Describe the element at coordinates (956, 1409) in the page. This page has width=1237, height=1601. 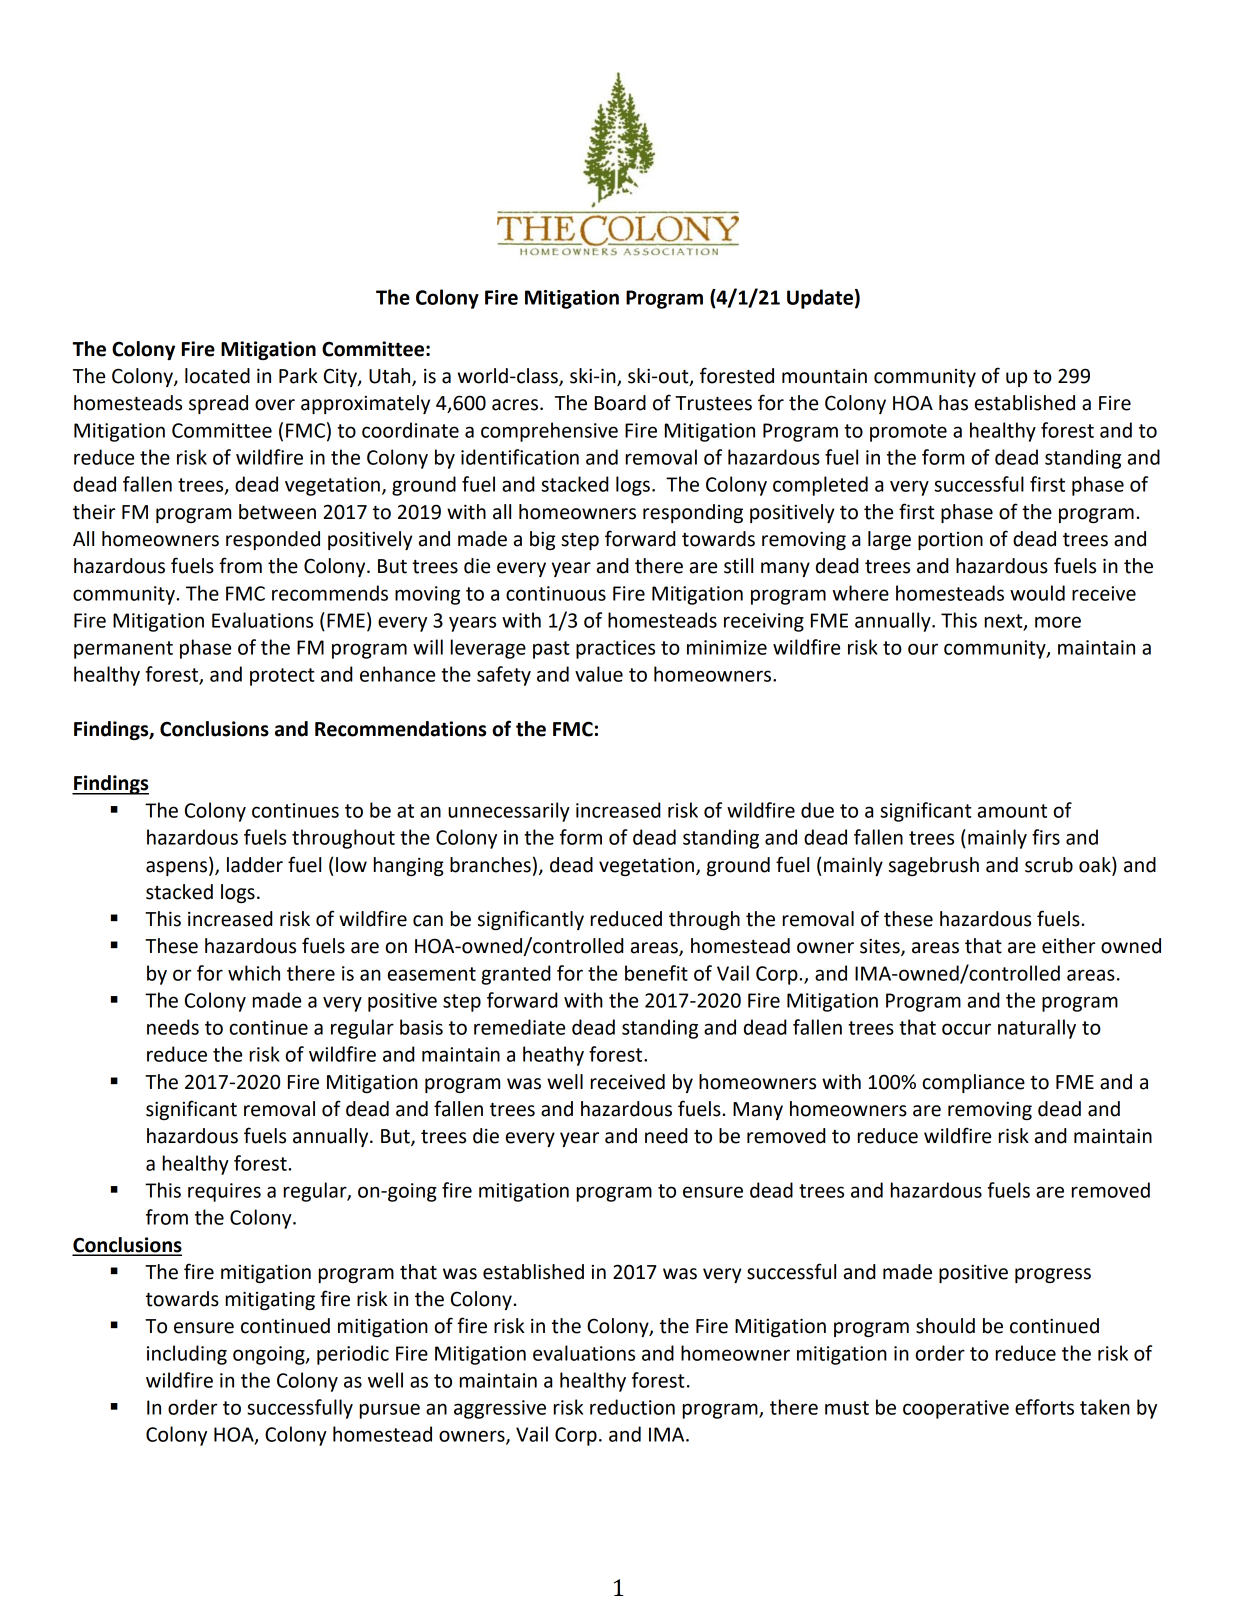
I see `cooperative` at that location.
